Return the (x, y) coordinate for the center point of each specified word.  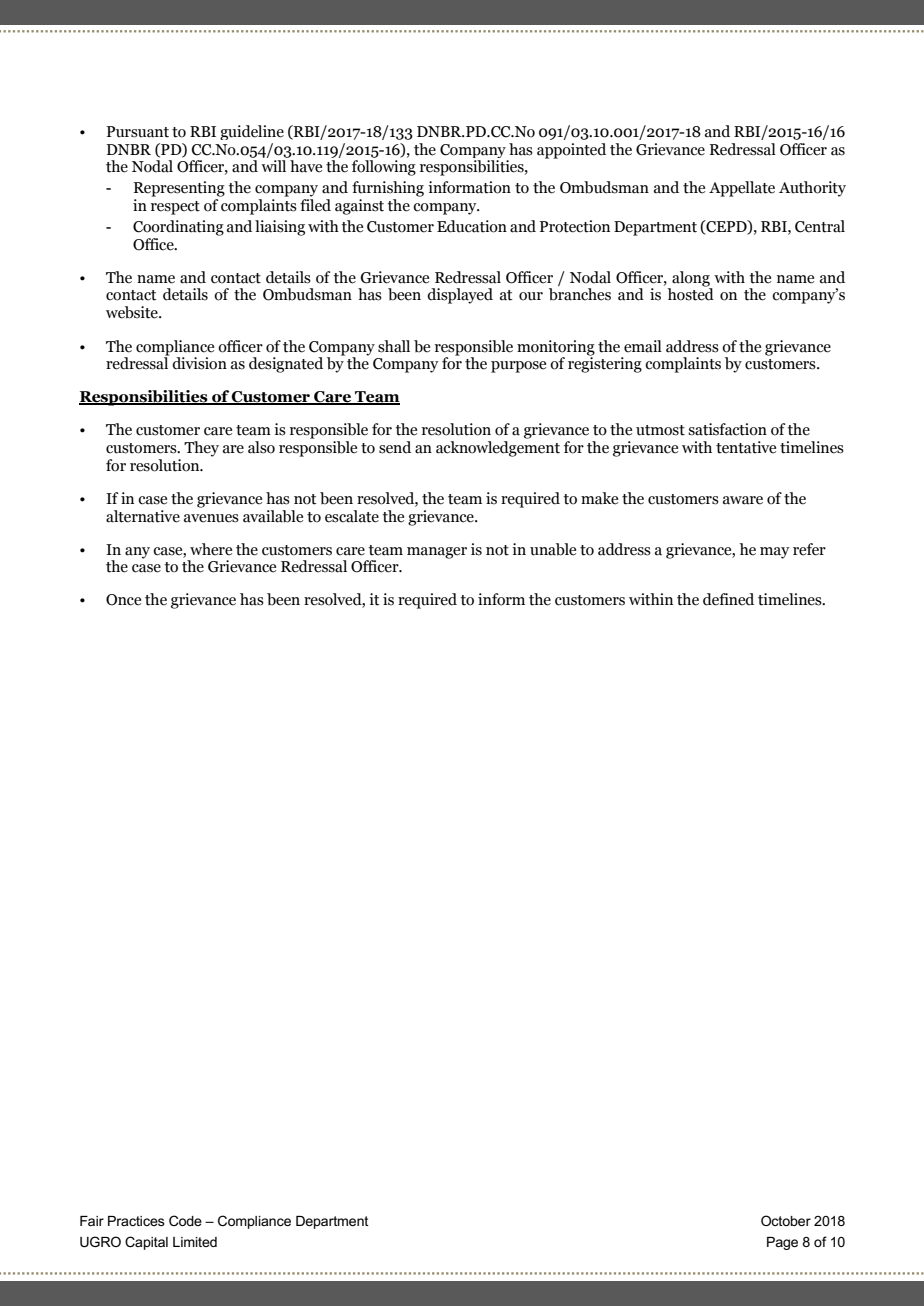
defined (728, 599)
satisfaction (727, 429)
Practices (136, 1221)
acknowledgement (498, 449)
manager (437, 553)
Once (123, 600)
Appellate (742, 189)
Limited (195, 1242)
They (201, 449)
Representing (179, 189)
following (384, 168)
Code (185, 1220)
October (786, 1220)
